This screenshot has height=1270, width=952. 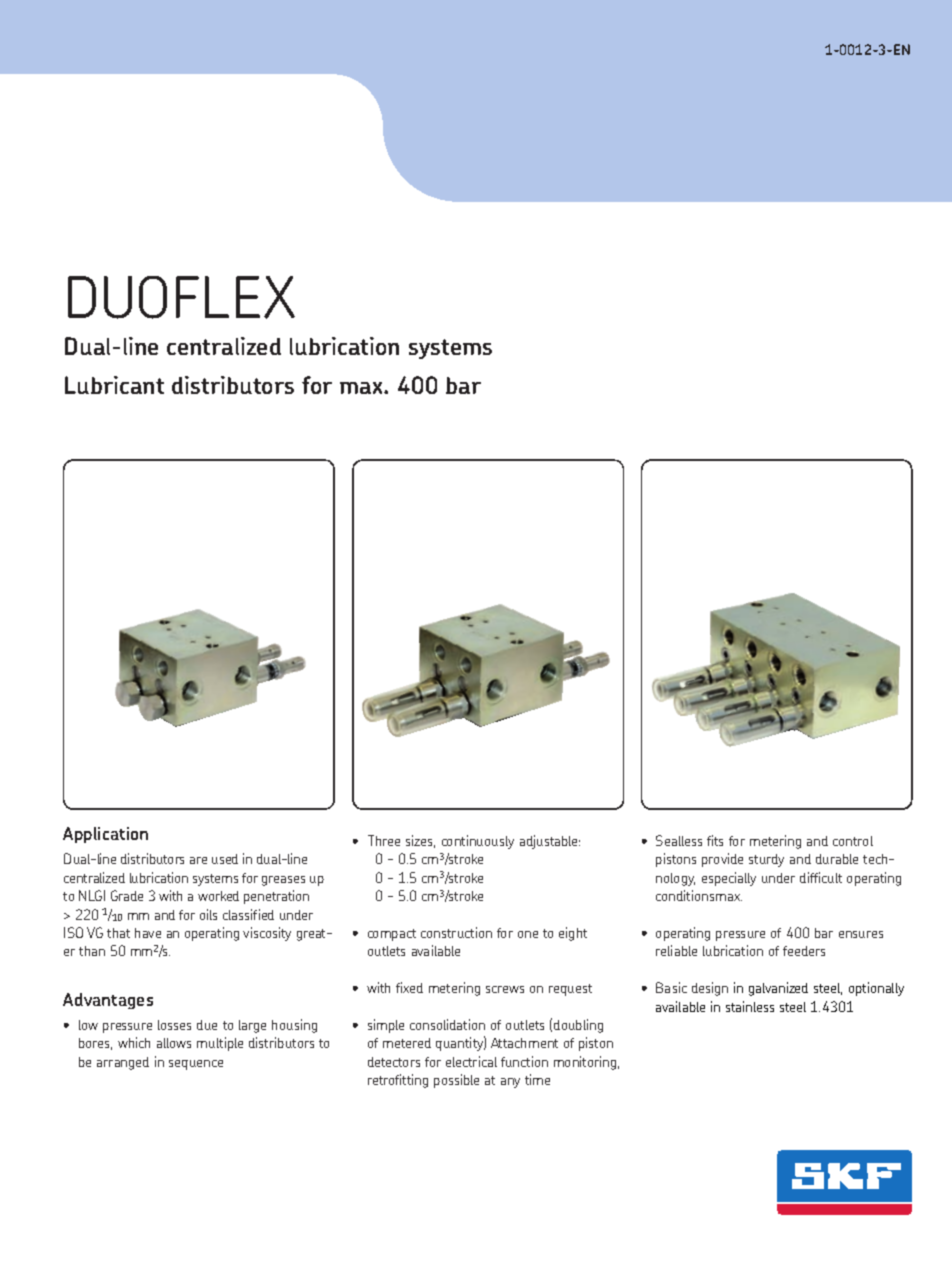 What do you see at coordinates (550, 842) in the screenshot?
I see `adjustable` at bounding box center [550, 842].
